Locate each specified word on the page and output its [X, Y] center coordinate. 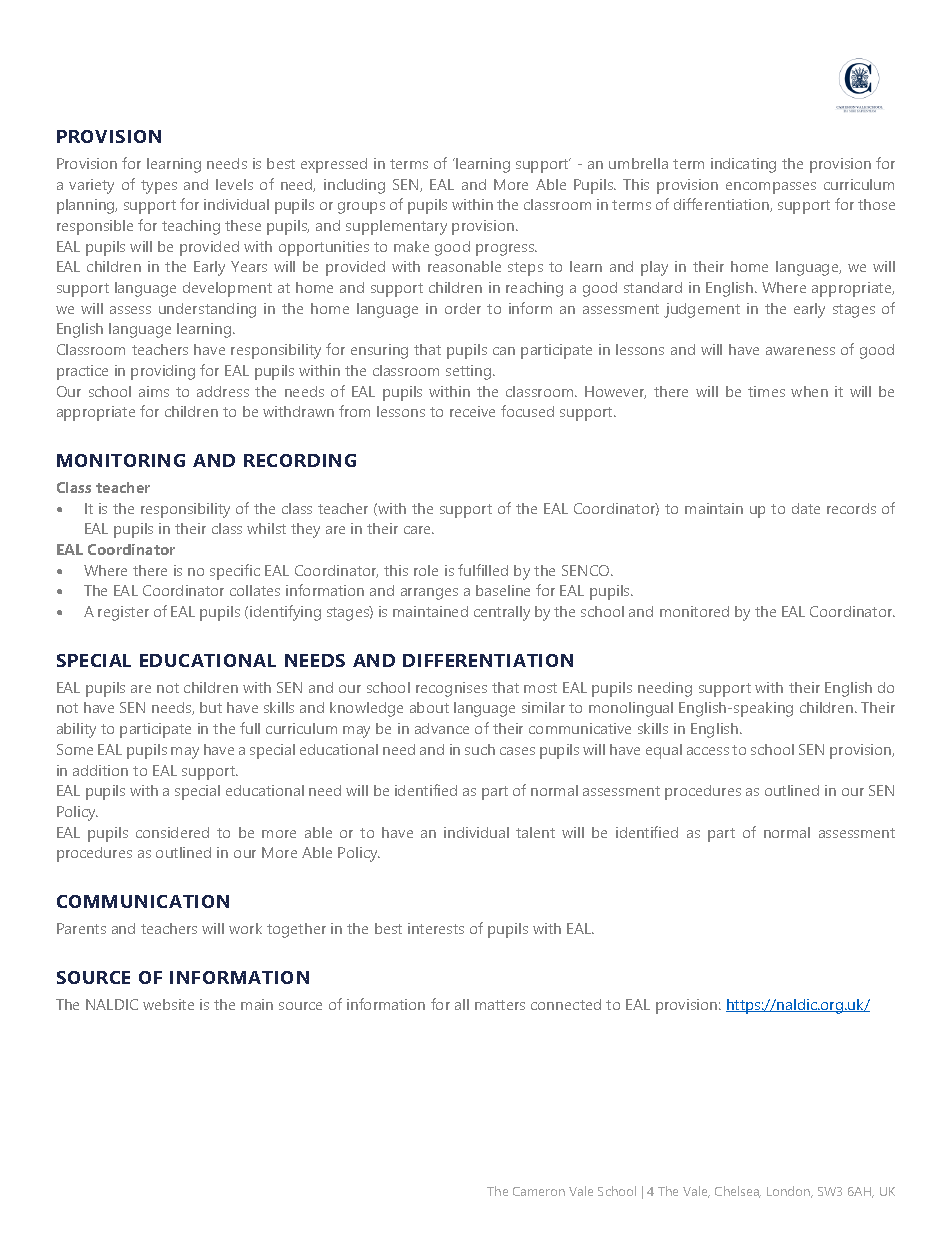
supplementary [396, 227]
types [159, 187]
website [168, 1004]
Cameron [539, 1191]
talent [535, 832]
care [419, 530]
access [708, 751]
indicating [743, 165]
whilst [266, 528]
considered [172, 832]
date [806, 508]
